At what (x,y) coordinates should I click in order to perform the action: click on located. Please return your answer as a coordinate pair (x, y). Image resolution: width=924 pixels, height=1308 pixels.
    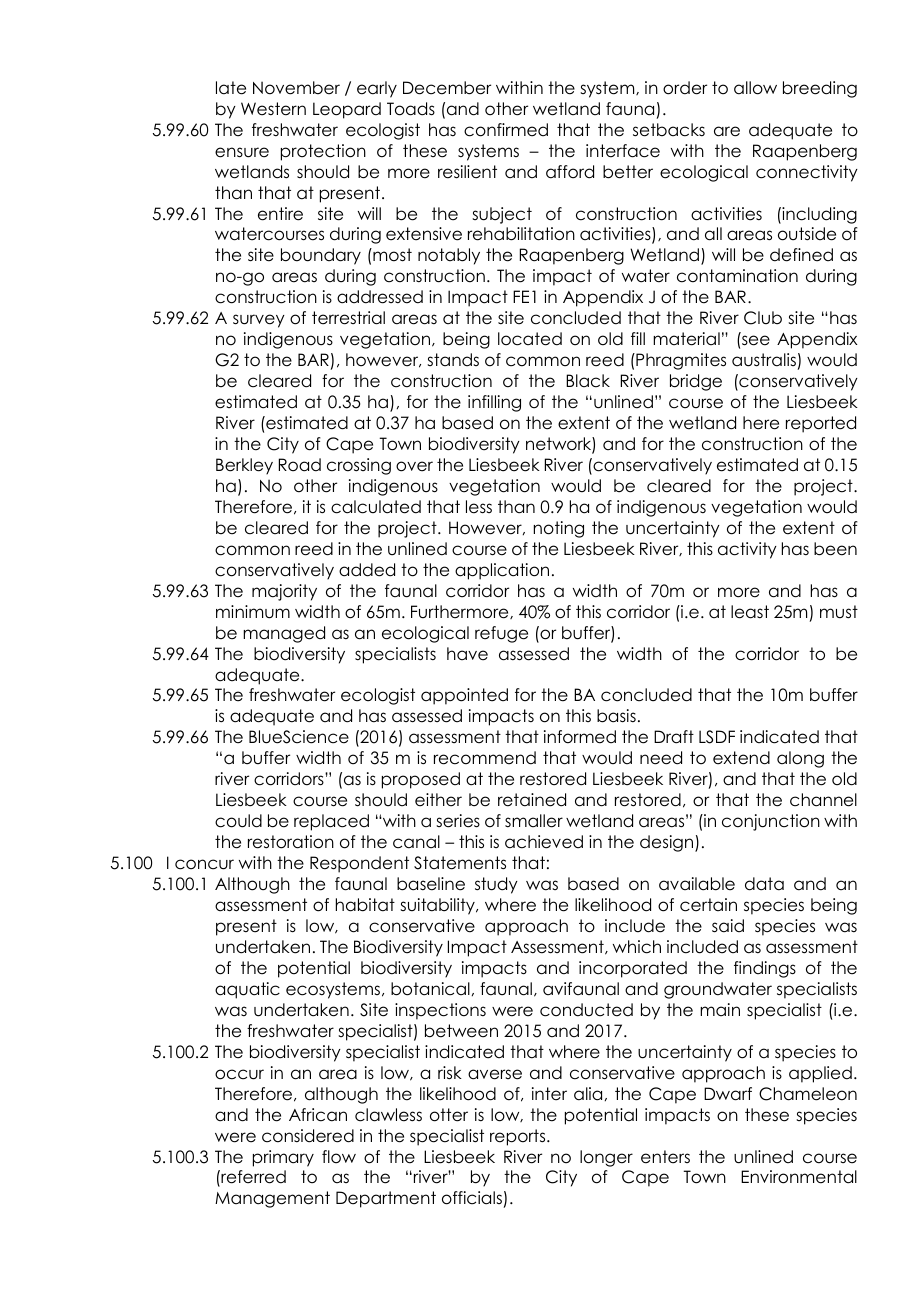
    Looking at the image, I should click on (530, 339).
